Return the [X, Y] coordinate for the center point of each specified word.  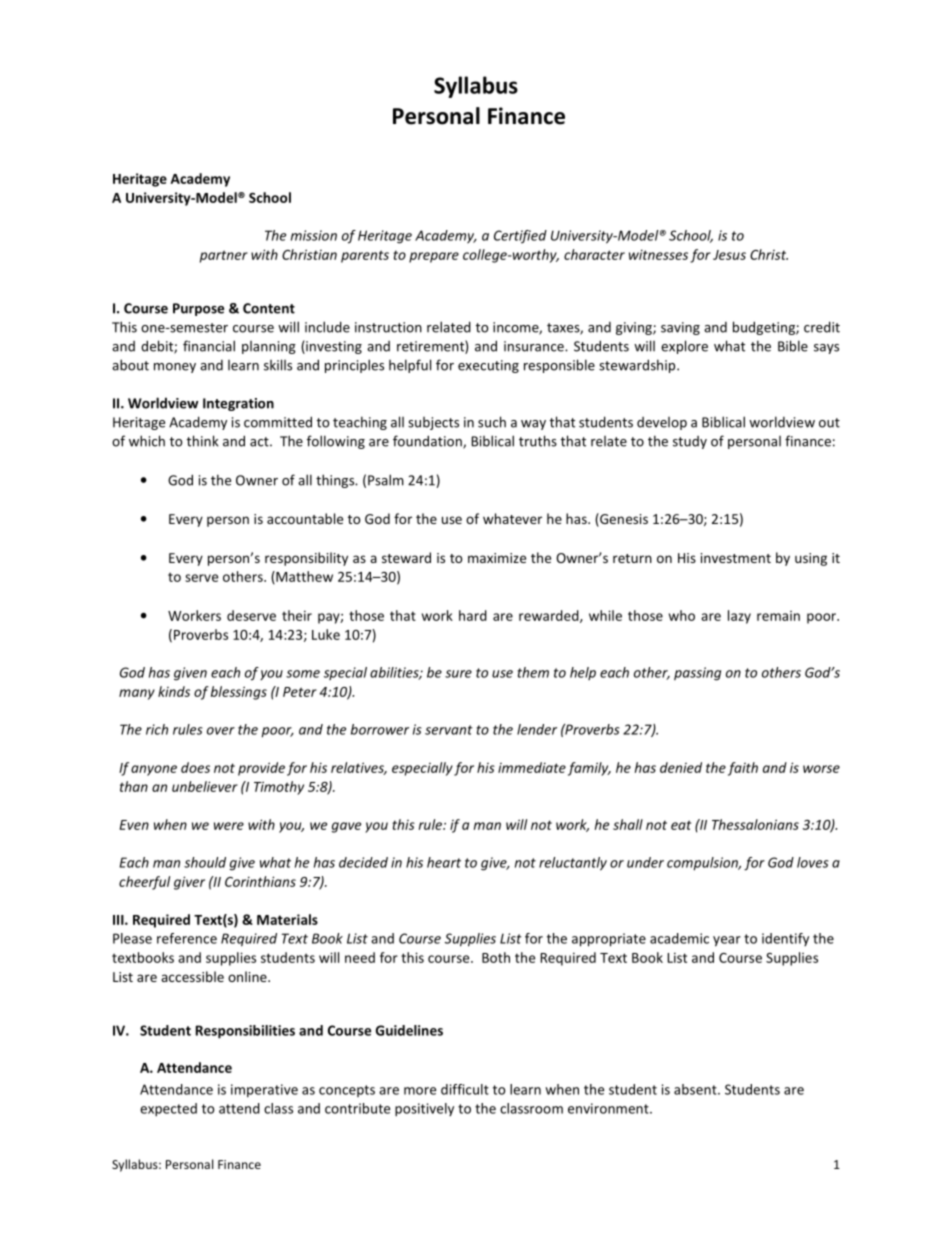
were [229, 826]
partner [224, 256]
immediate [532, 767]
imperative [264, 1090]
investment [736, 558]
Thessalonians [755, 824]
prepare [434, 257]
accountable [305, 518]
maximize [497, 558]
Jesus [729, 255]
